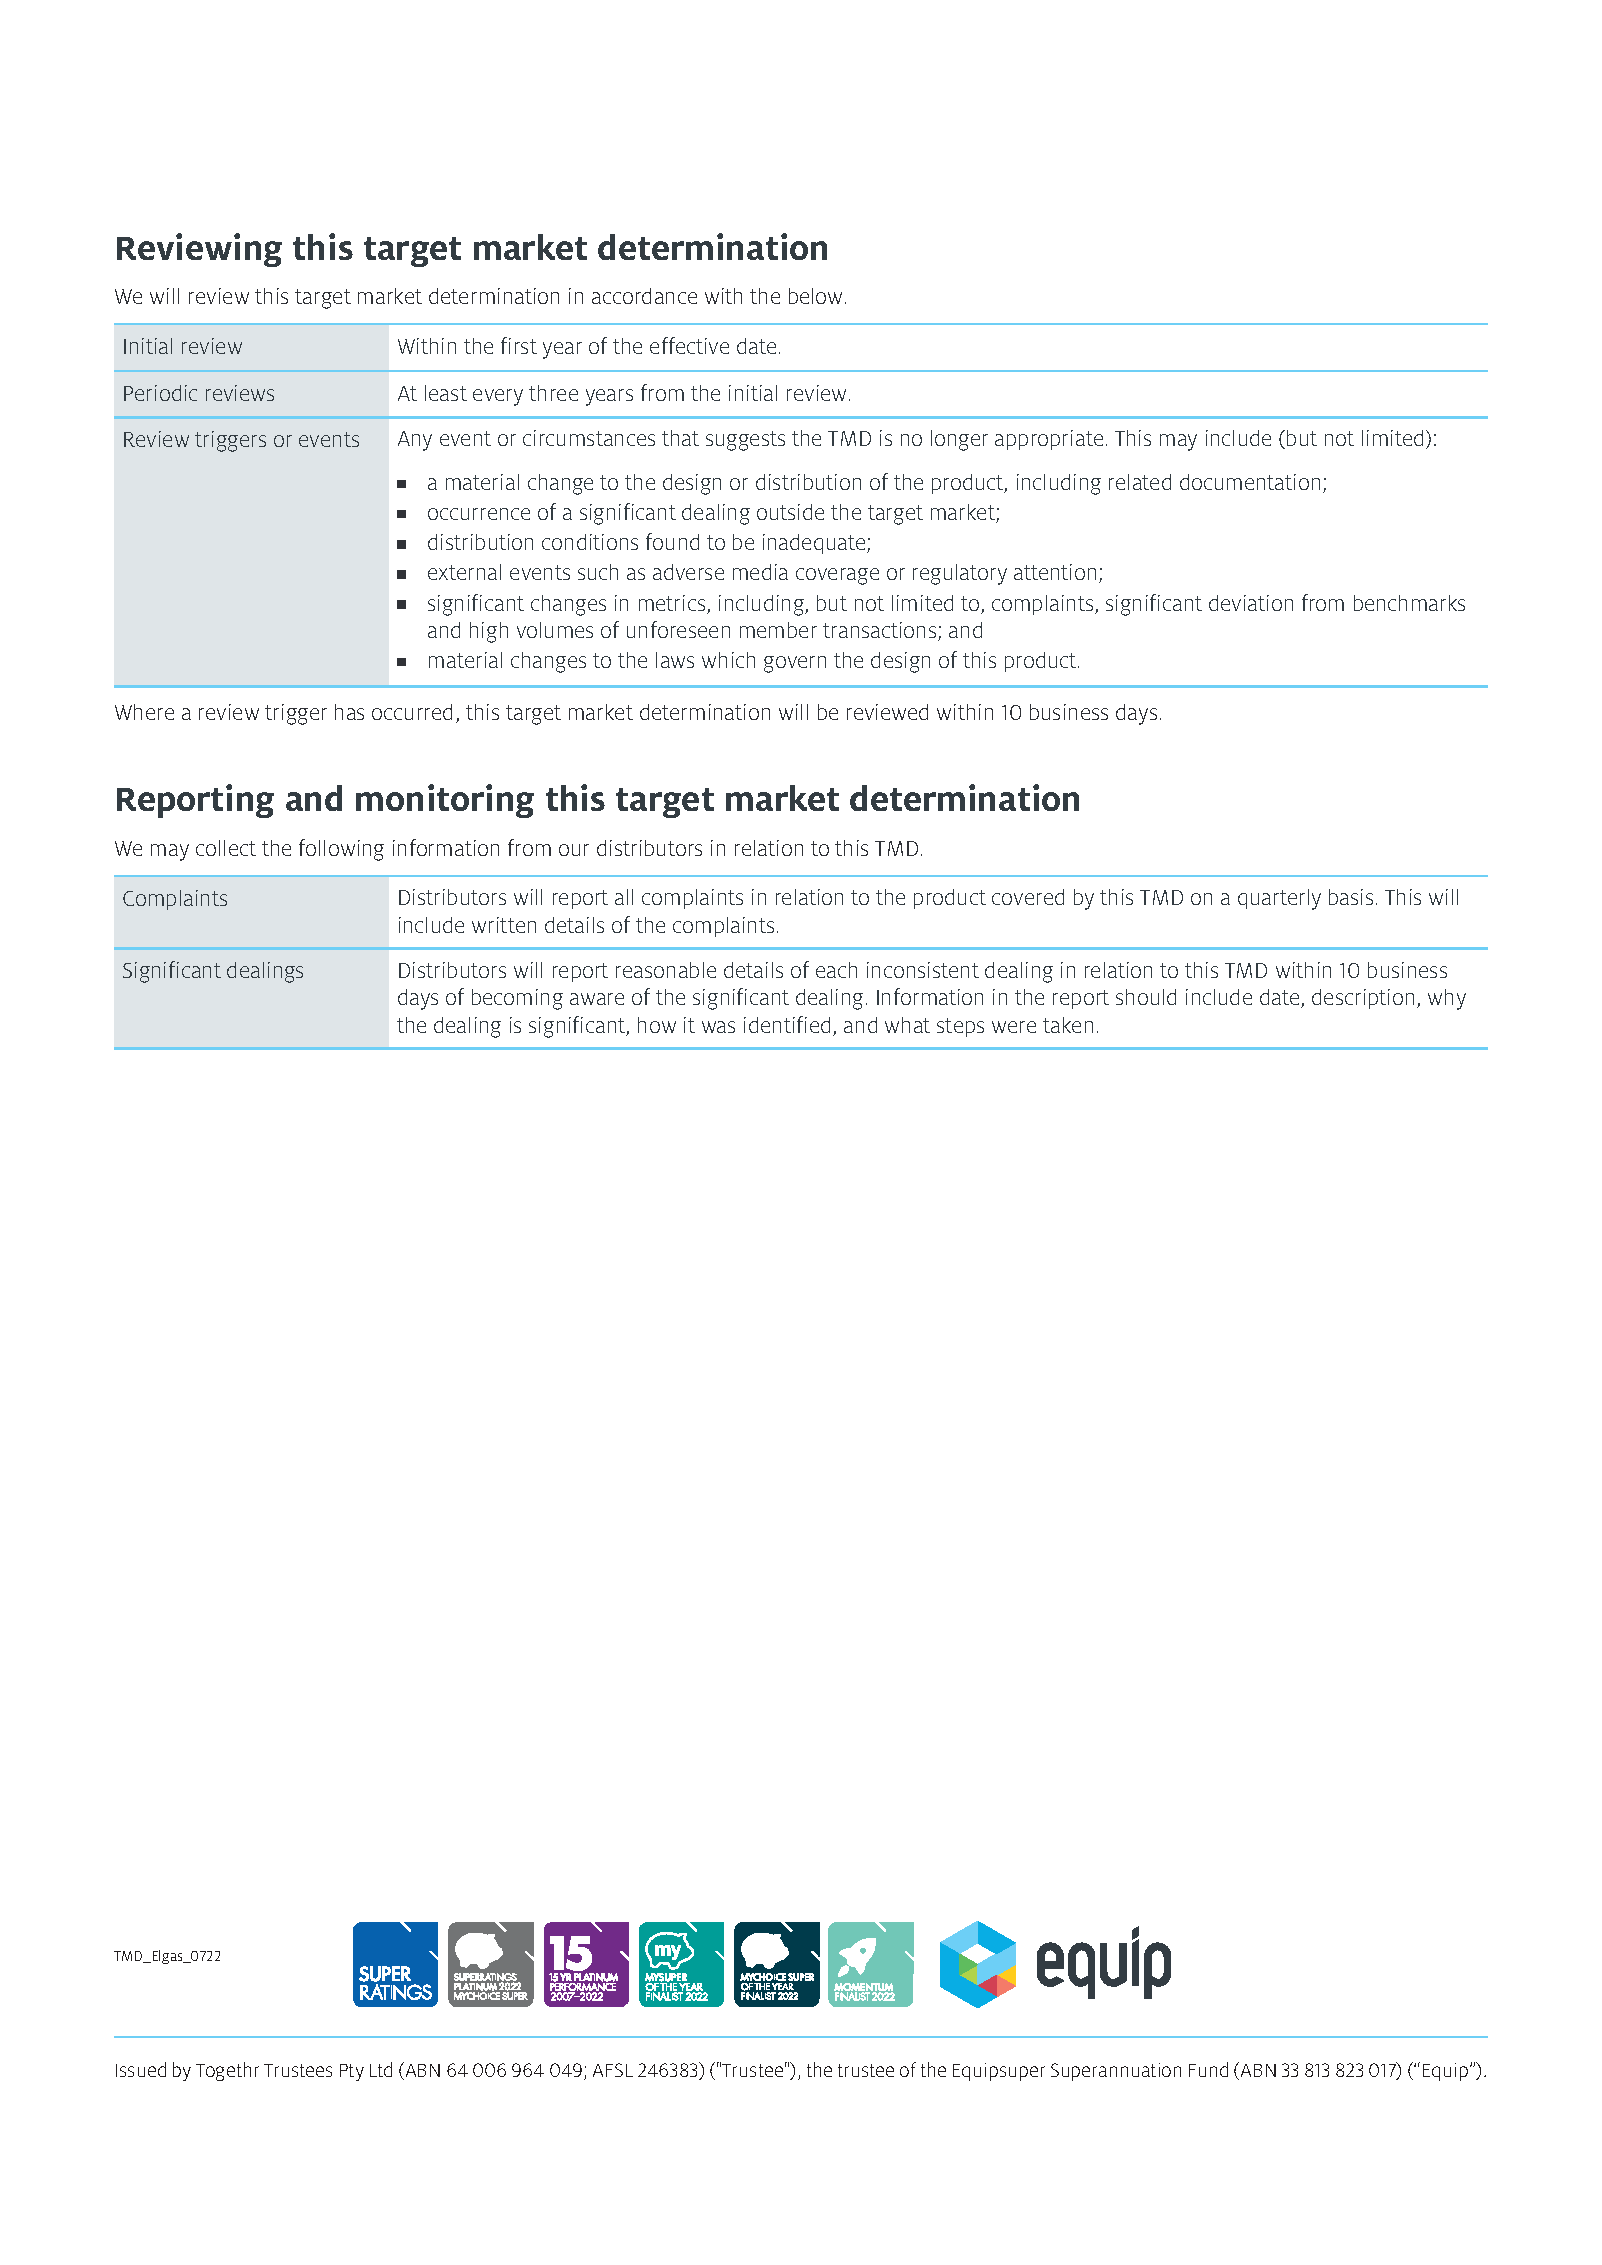  I want to click on below, so click(817, 296).
